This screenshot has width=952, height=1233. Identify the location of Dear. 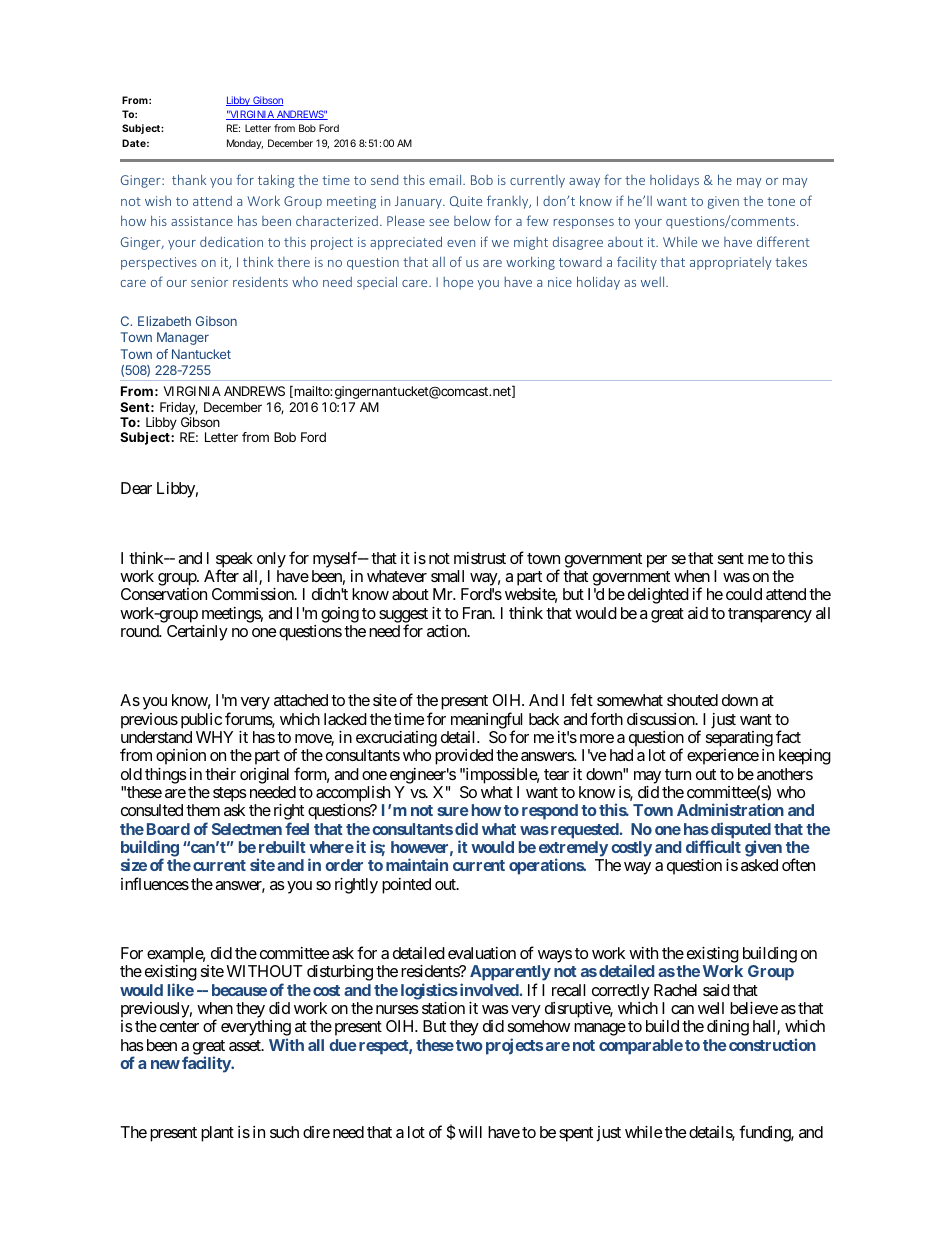
(136, 488).
